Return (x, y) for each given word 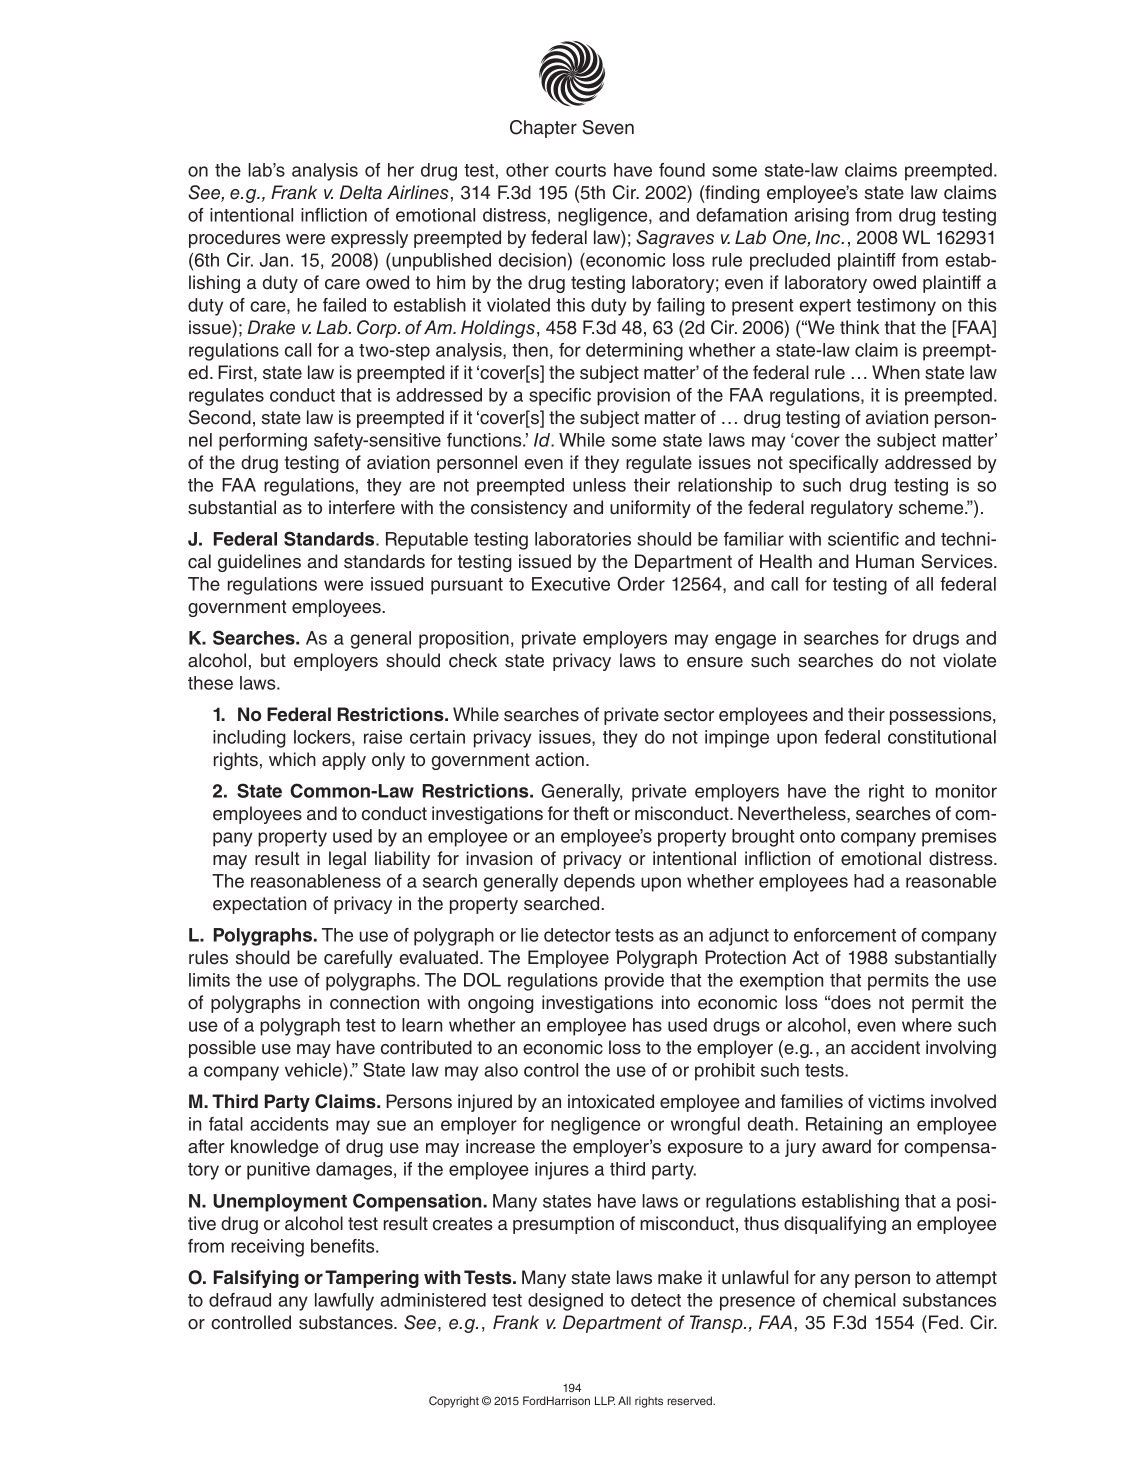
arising (821, 217)
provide (634, 982)
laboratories (583, 539)
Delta (361, 192)
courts (580, 170)
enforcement (845, 935)
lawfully (344, 1302)
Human (885, 561)
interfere (362, 507)
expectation (259, 905)
